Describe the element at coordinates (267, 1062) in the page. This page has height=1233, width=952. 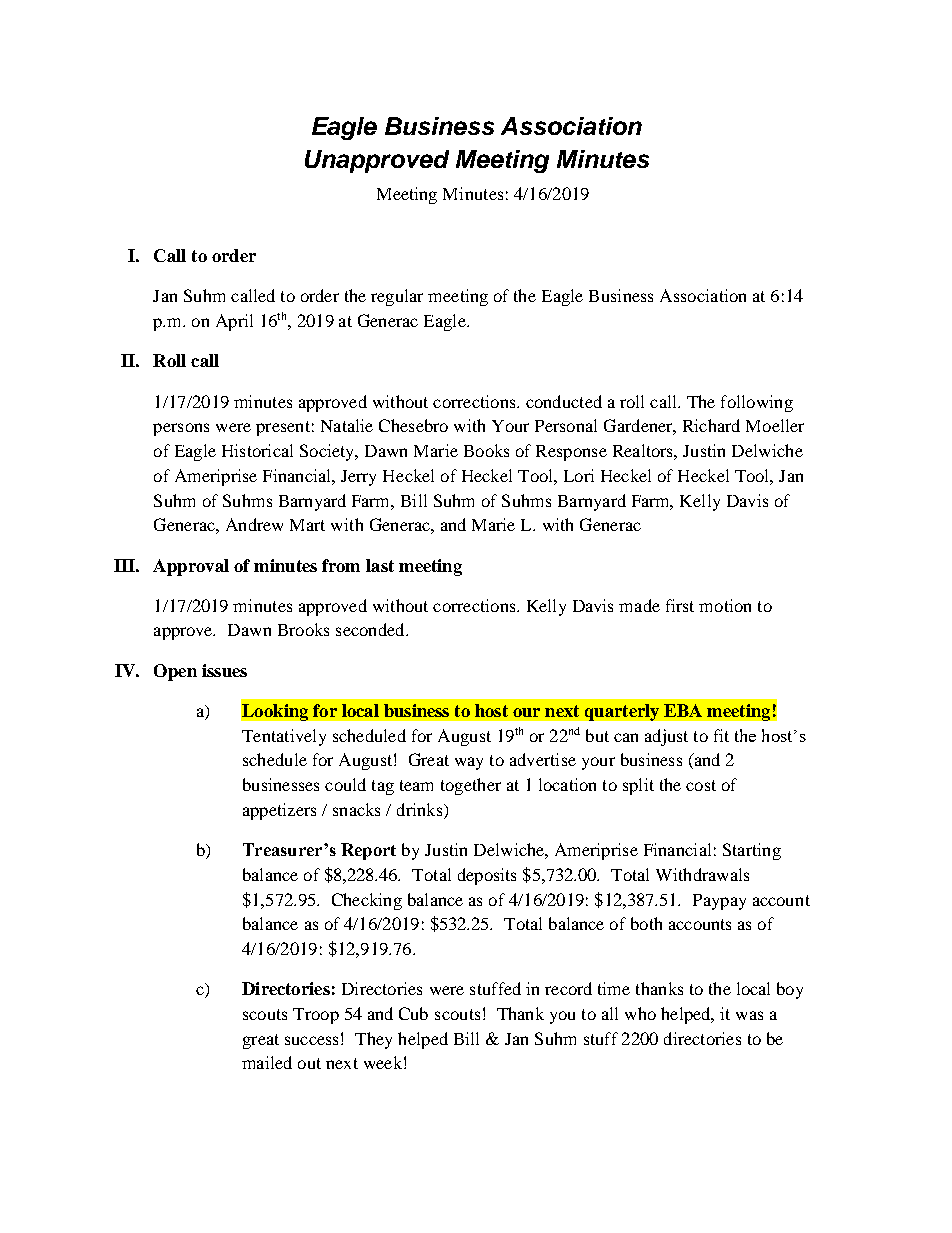
I see `mailed` at that location.
